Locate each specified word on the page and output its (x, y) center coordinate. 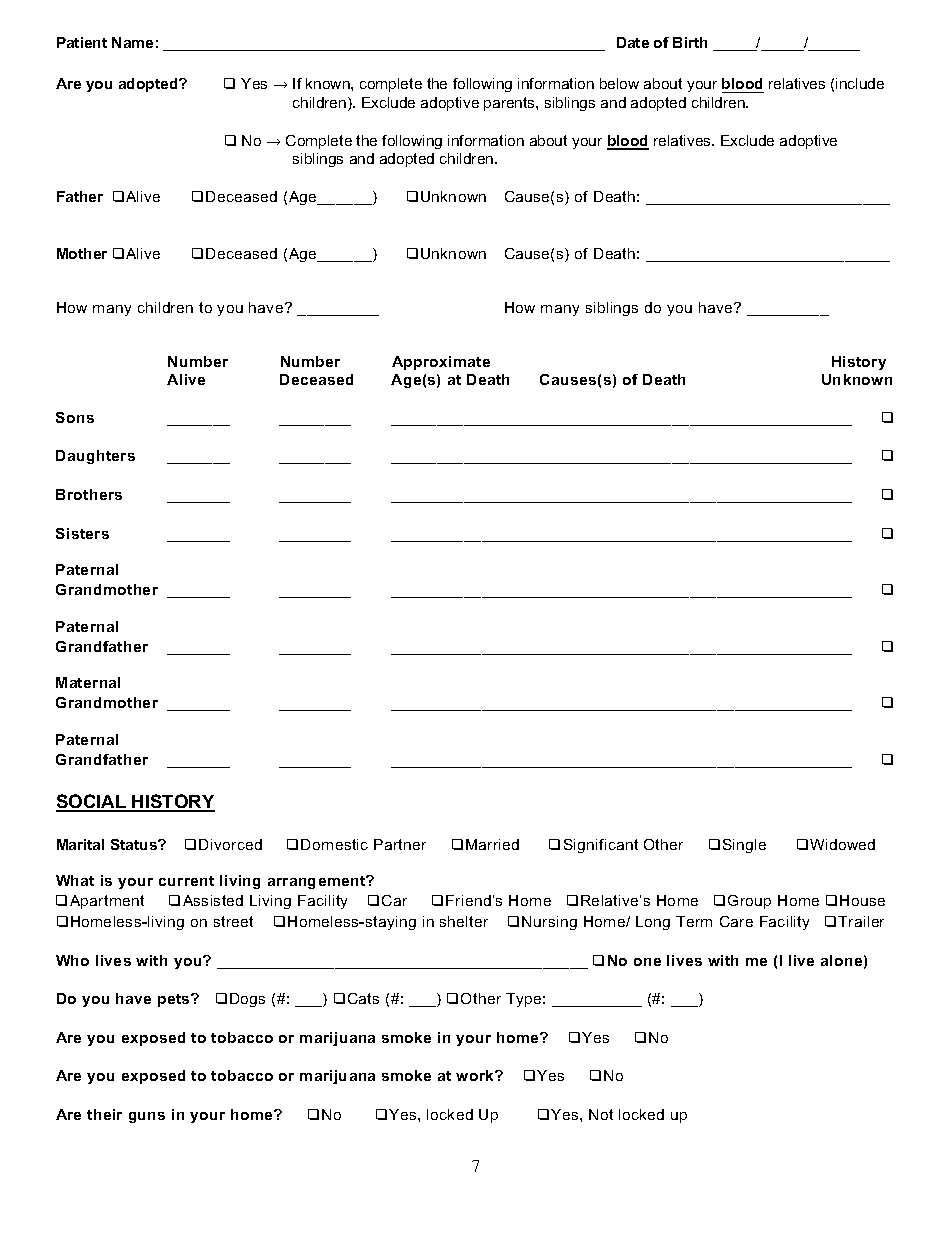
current (186, 881)
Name (132, 42)
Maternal (88, 682)
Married (492, 844)
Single (744, 846)
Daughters (95, 457)
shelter (464, 921)
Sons (75, 417)
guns (147, 1117)
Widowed (842, 844)
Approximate (441, 363)
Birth (690, 42)
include (860, 83)
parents (510, 104)
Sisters (82, 533)
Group (749, 902)
